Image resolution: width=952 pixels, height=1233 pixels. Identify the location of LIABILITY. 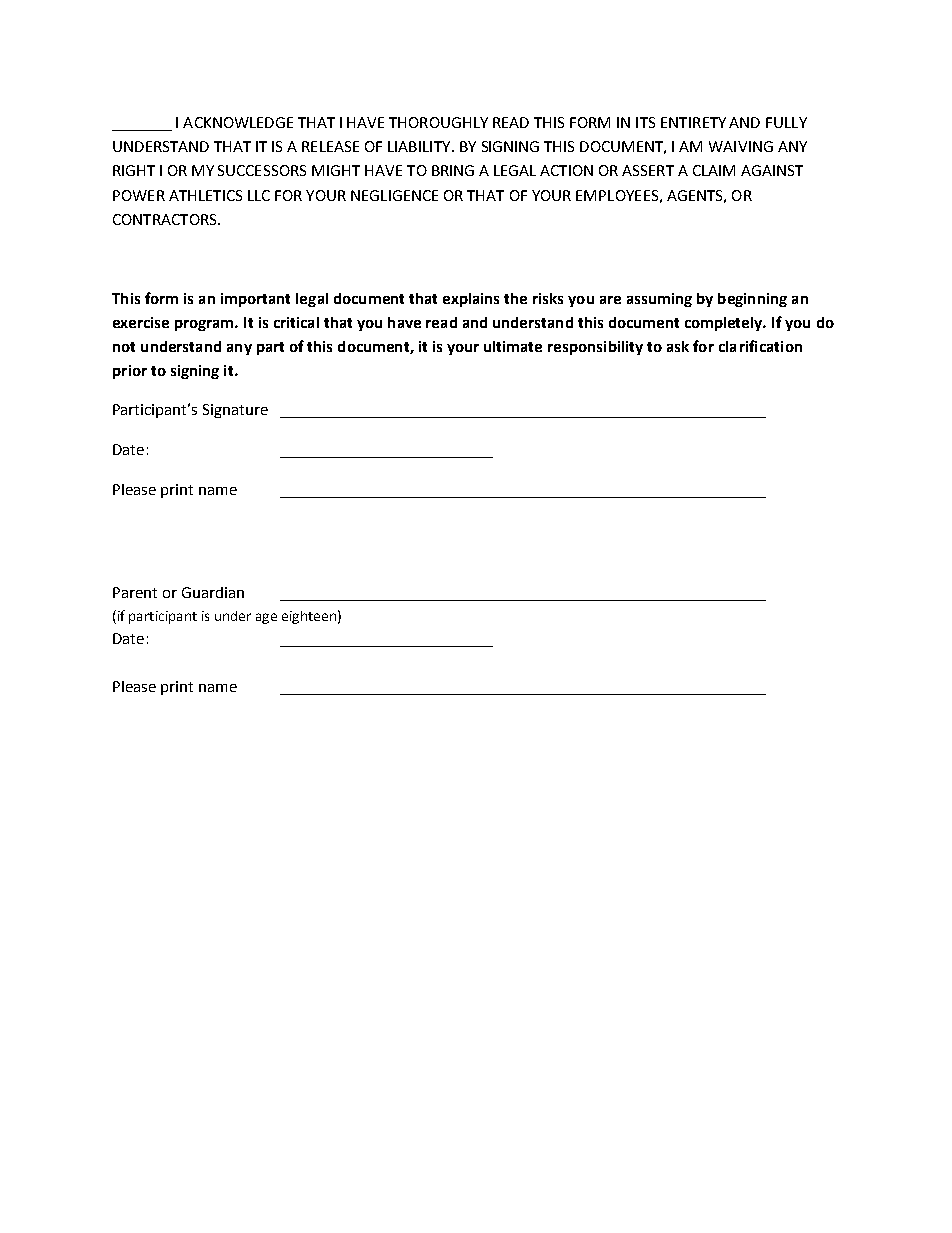
(420, 146).
